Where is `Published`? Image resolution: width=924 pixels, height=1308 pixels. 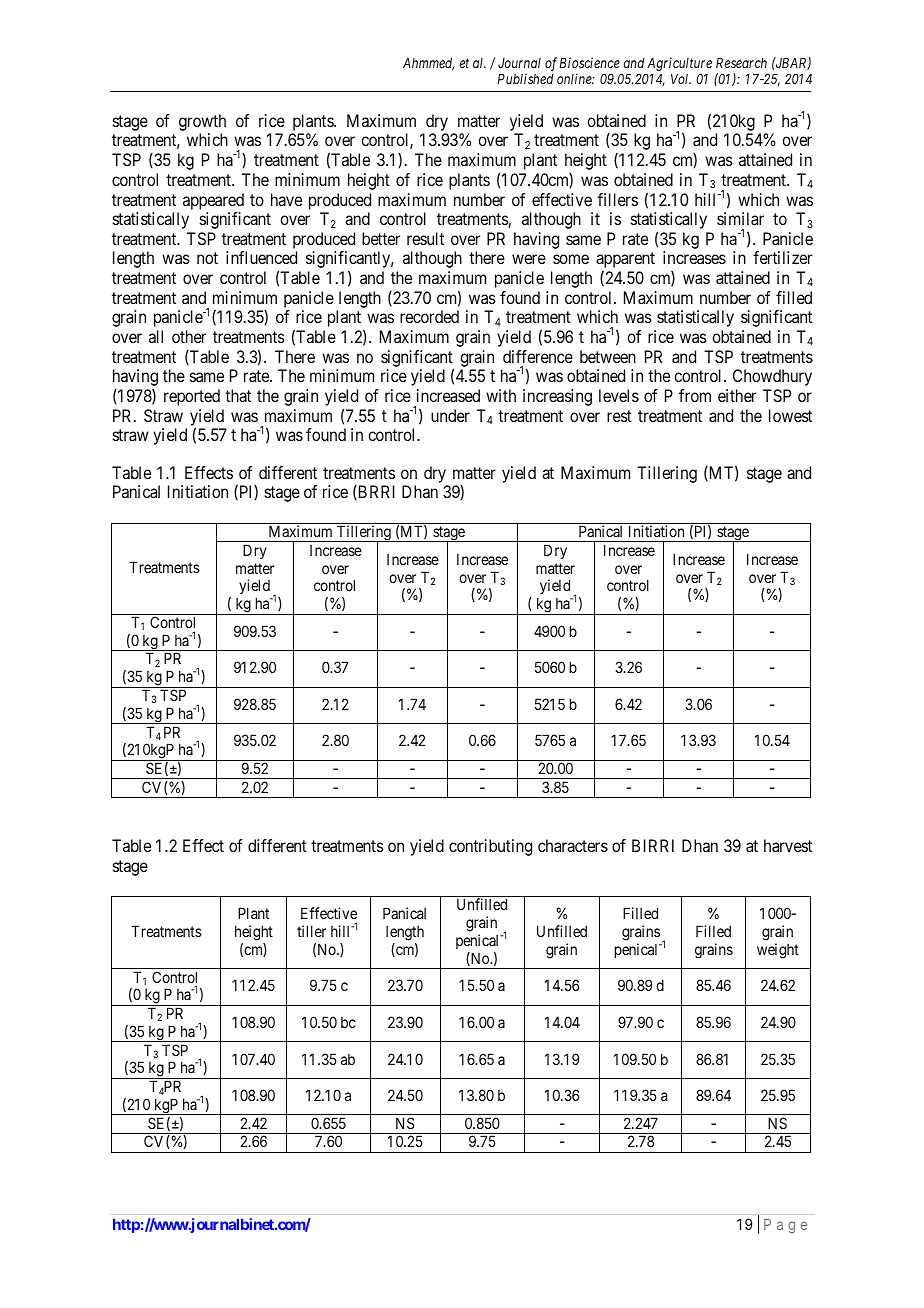
Published is located at coordinates (525, 78).
